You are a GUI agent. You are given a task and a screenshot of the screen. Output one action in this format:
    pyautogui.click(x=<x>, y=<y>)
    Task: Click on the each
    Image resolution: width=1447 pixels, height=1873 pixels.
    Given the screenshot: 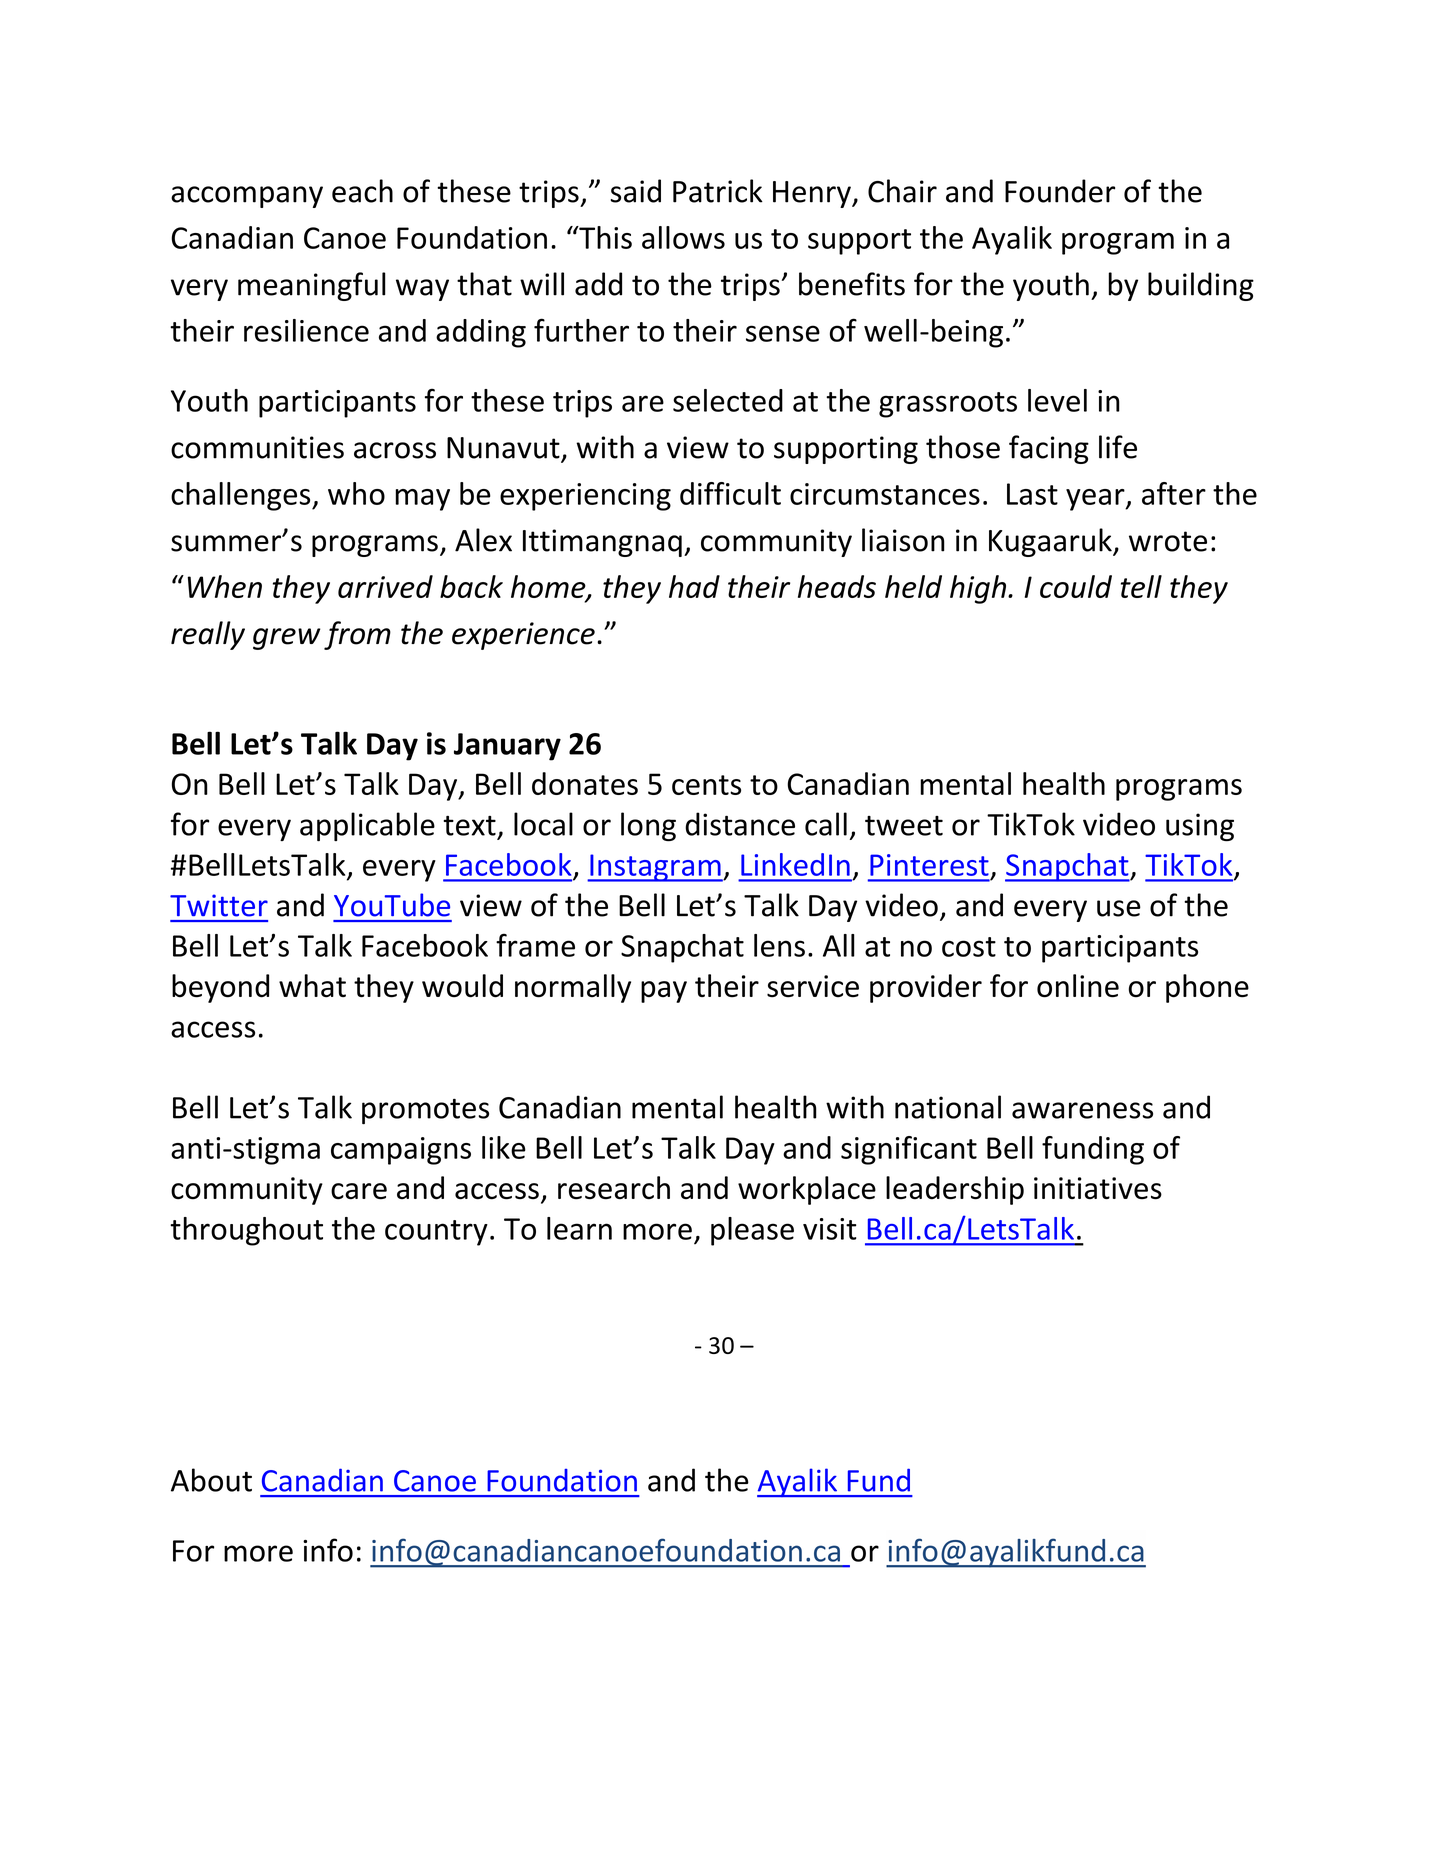 What is the action you would take?
    pyautogui.click(x=362, y=191)
